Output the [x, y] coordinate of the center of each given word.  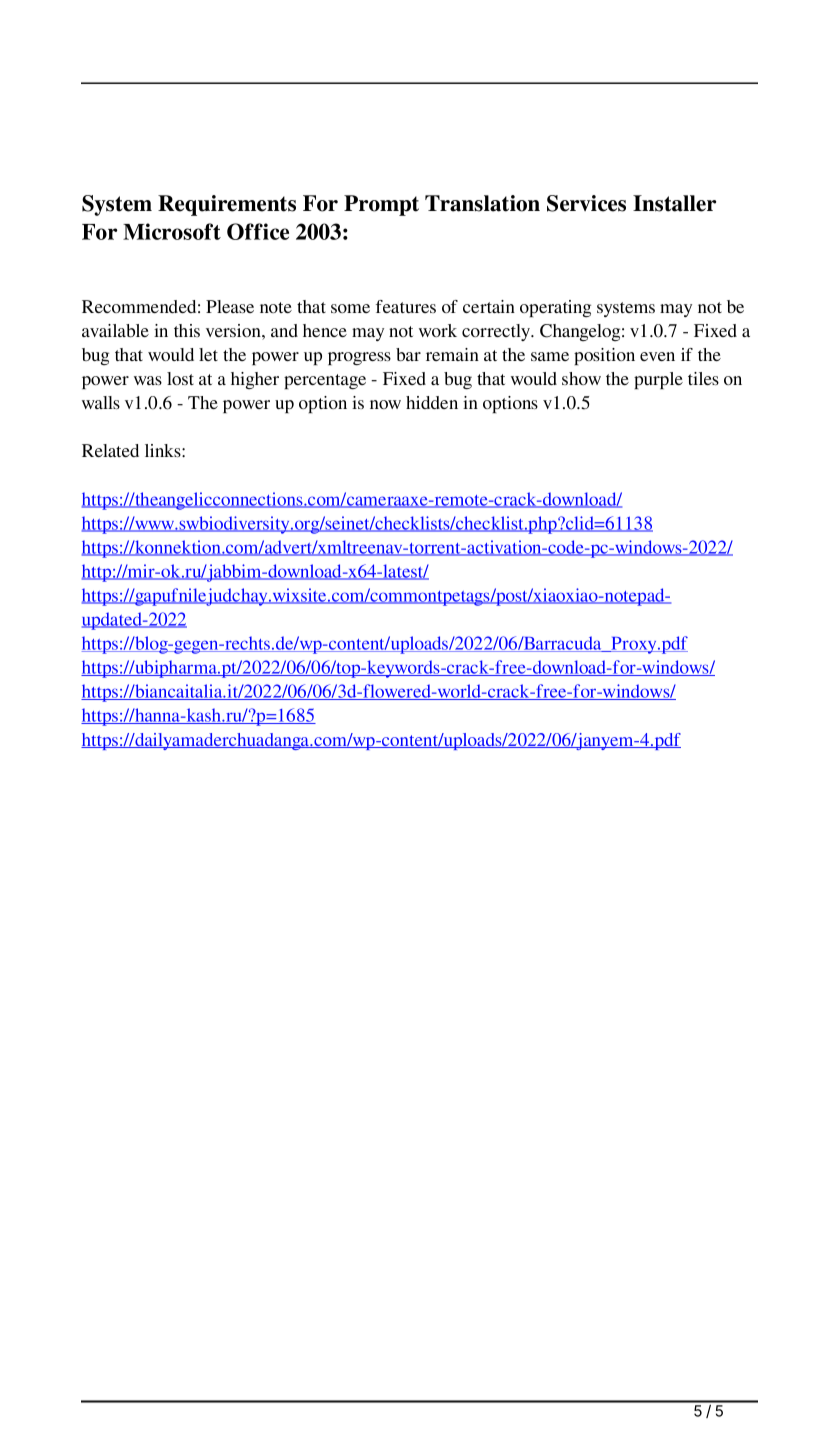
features [406, 306]
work [438, 330]
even [657, 356]
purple [658, 380]
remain [452, 354]
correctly [497, 332]
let [208, 354]
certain [489, 306]
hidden [432, 402]
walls [101, 402]
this [187, 330]
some [350, 308]
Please [230, 306]
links [164, 450]
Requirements [227, 205]
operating [555, 308]
